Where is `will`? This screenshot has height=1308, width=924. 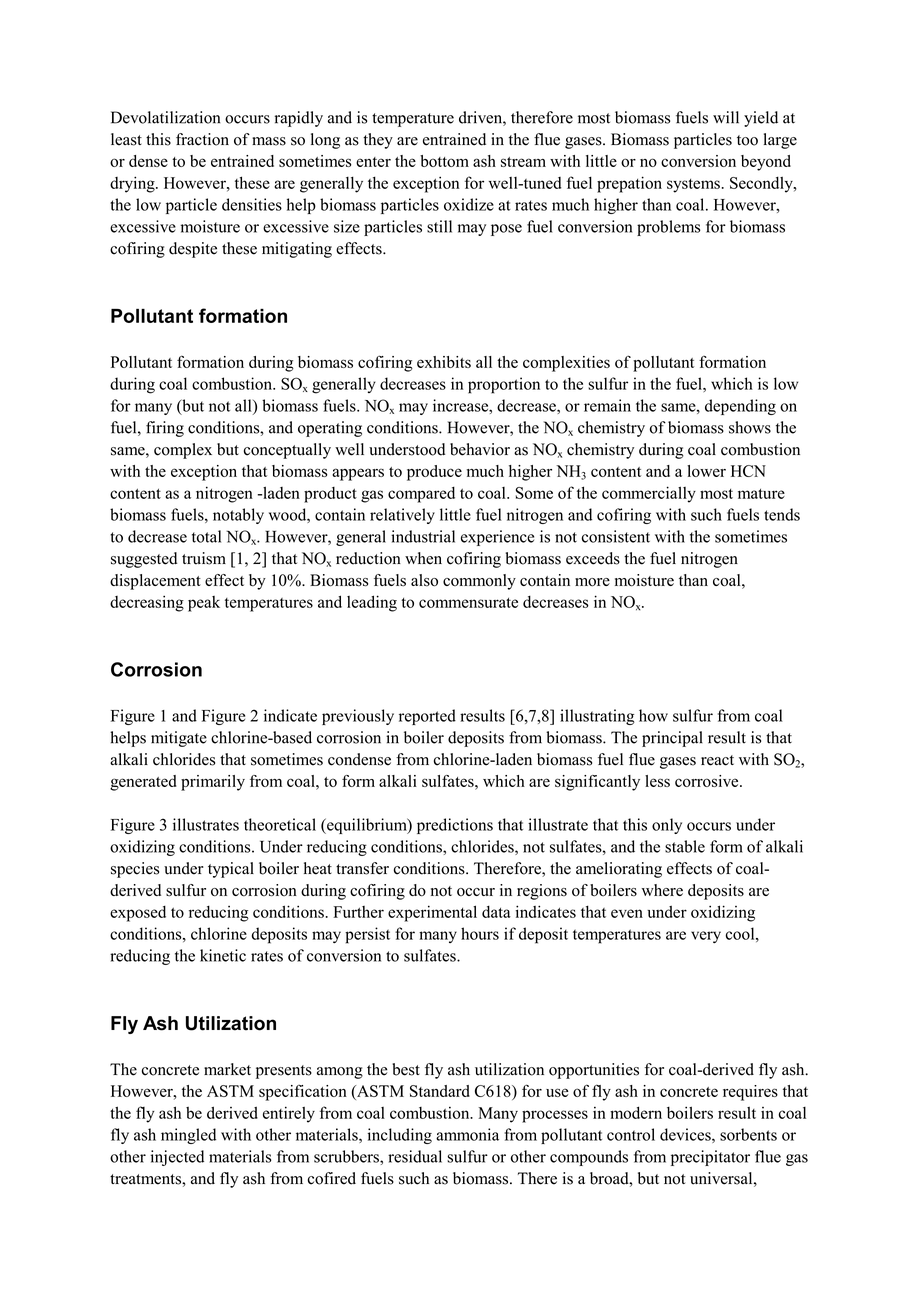
will is located at coordinates (726, 117).
